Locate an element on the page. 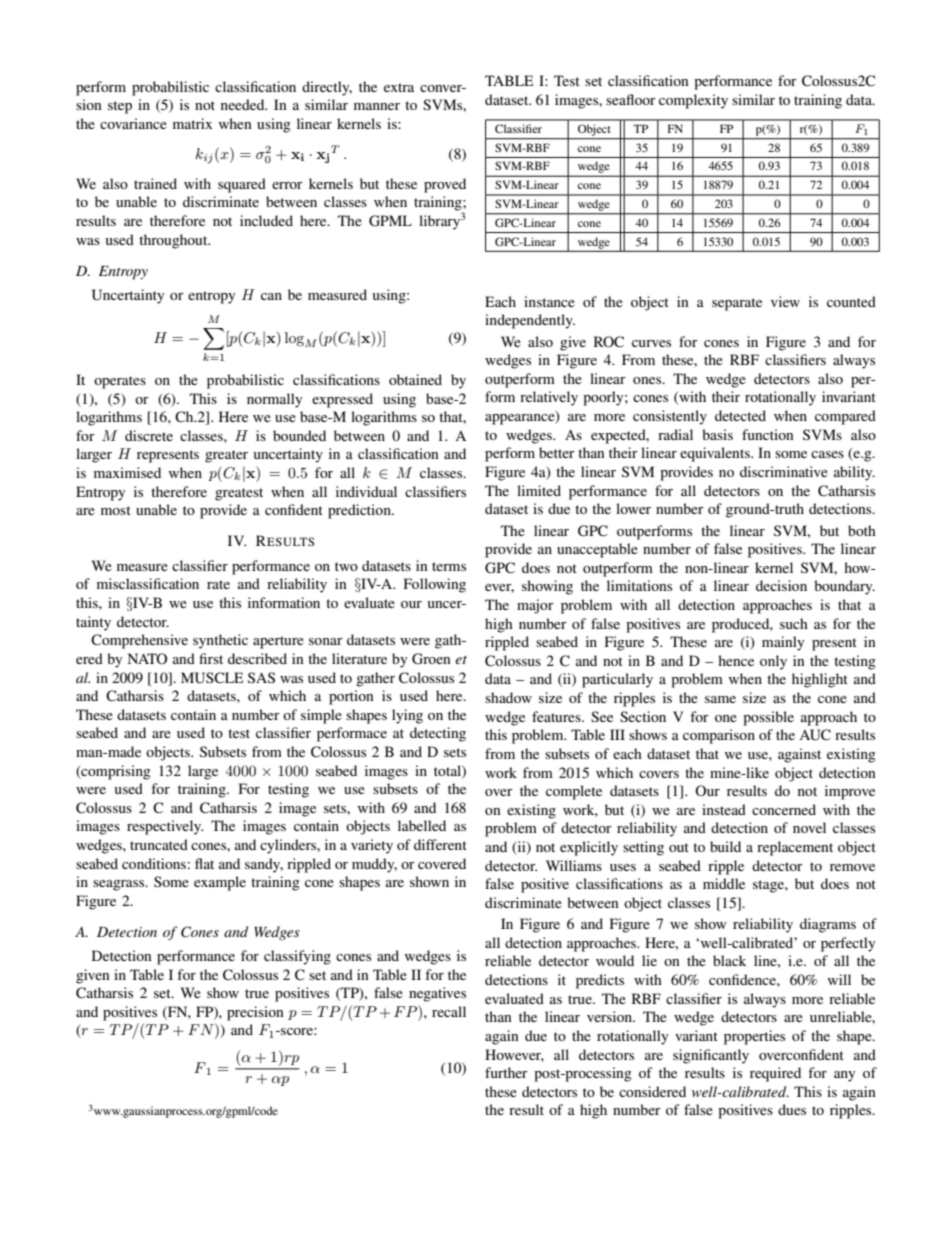 The width and height of the image is (952, 1233). extra is located at coordinates (399, 87).
